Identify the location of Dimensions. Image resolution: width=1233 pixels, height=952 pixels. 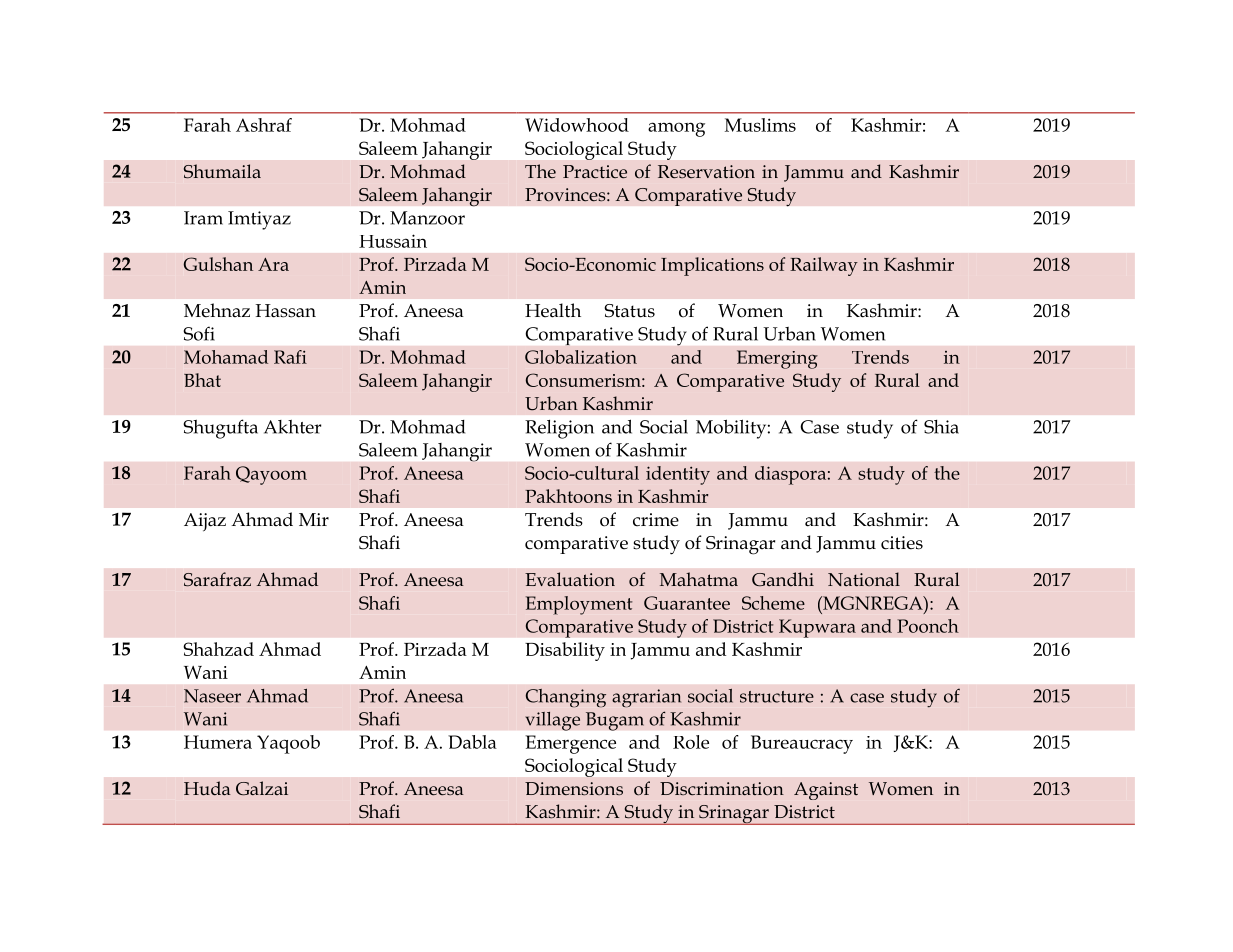
(574, 788).
